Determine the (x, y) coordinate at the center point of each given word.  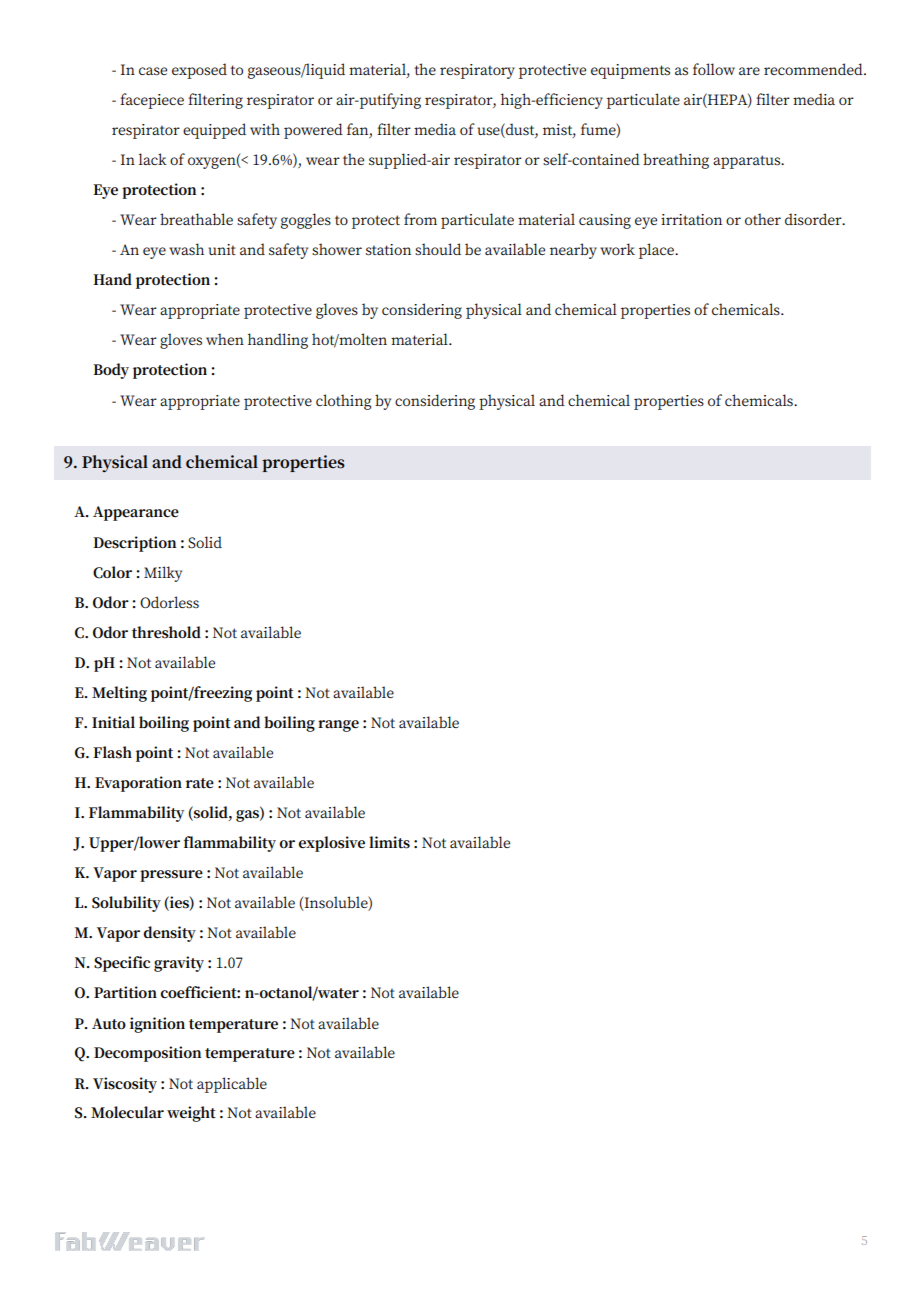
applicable (232, 1085)
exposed (199, 71)
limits (389, 842)
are (749, 71)
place (657, 251)
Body (111, 371)
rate (200, 783)
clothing (343, 402)
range (338, 726)
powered (313, 131)
